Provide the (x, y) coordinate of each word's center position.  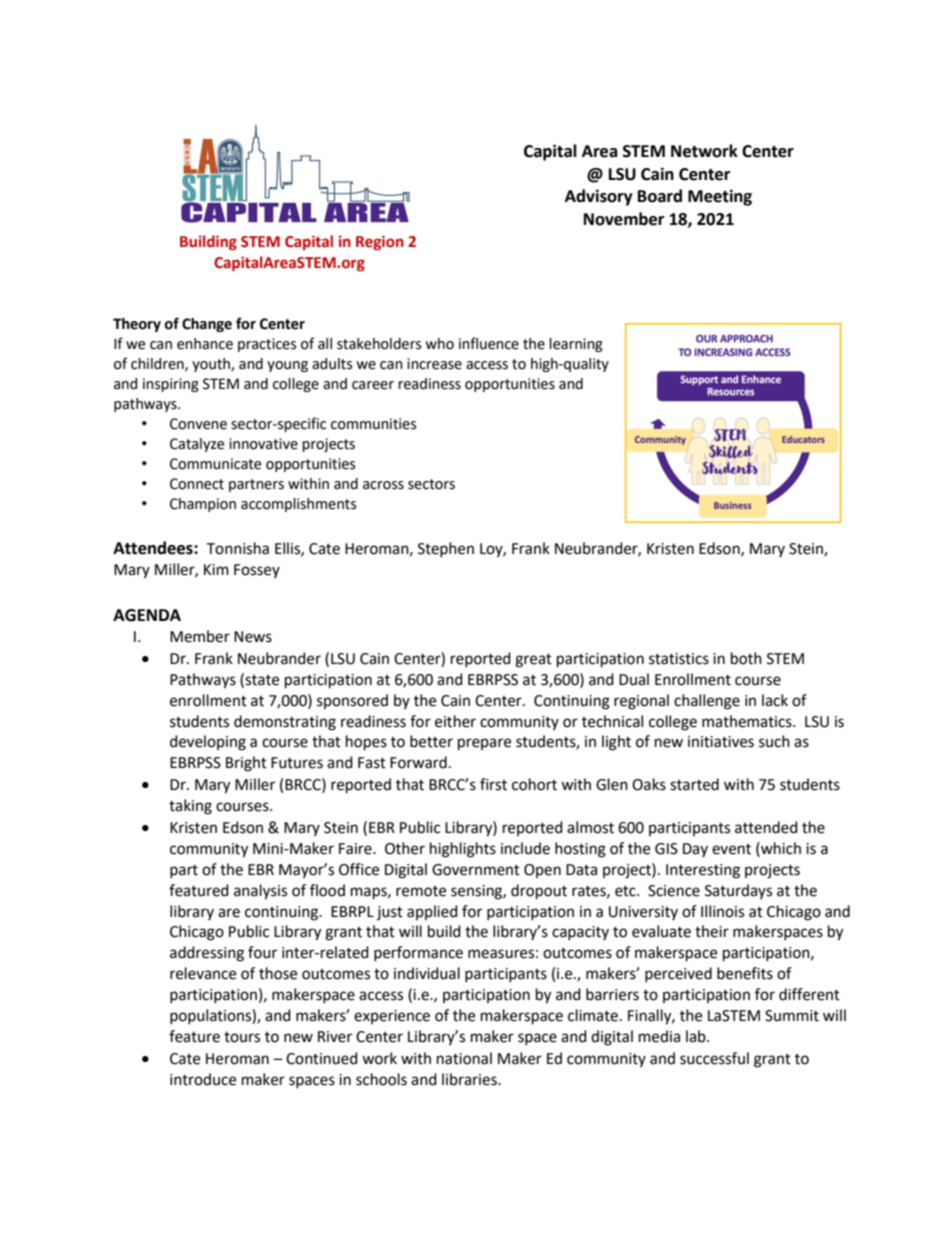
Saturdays (738, 891)
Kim (216, 569)
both (746, 658)
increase (434, 364)
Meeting (720, 197)
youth (212, 365)
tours (242, 1037)
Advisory (599, 197)
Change (207, 325)
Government (476, 870)
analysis (260, 892)
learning (576, 345)
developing (208, 743)
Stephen (446, 549)
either (455, 721)
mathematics (748, 721)
